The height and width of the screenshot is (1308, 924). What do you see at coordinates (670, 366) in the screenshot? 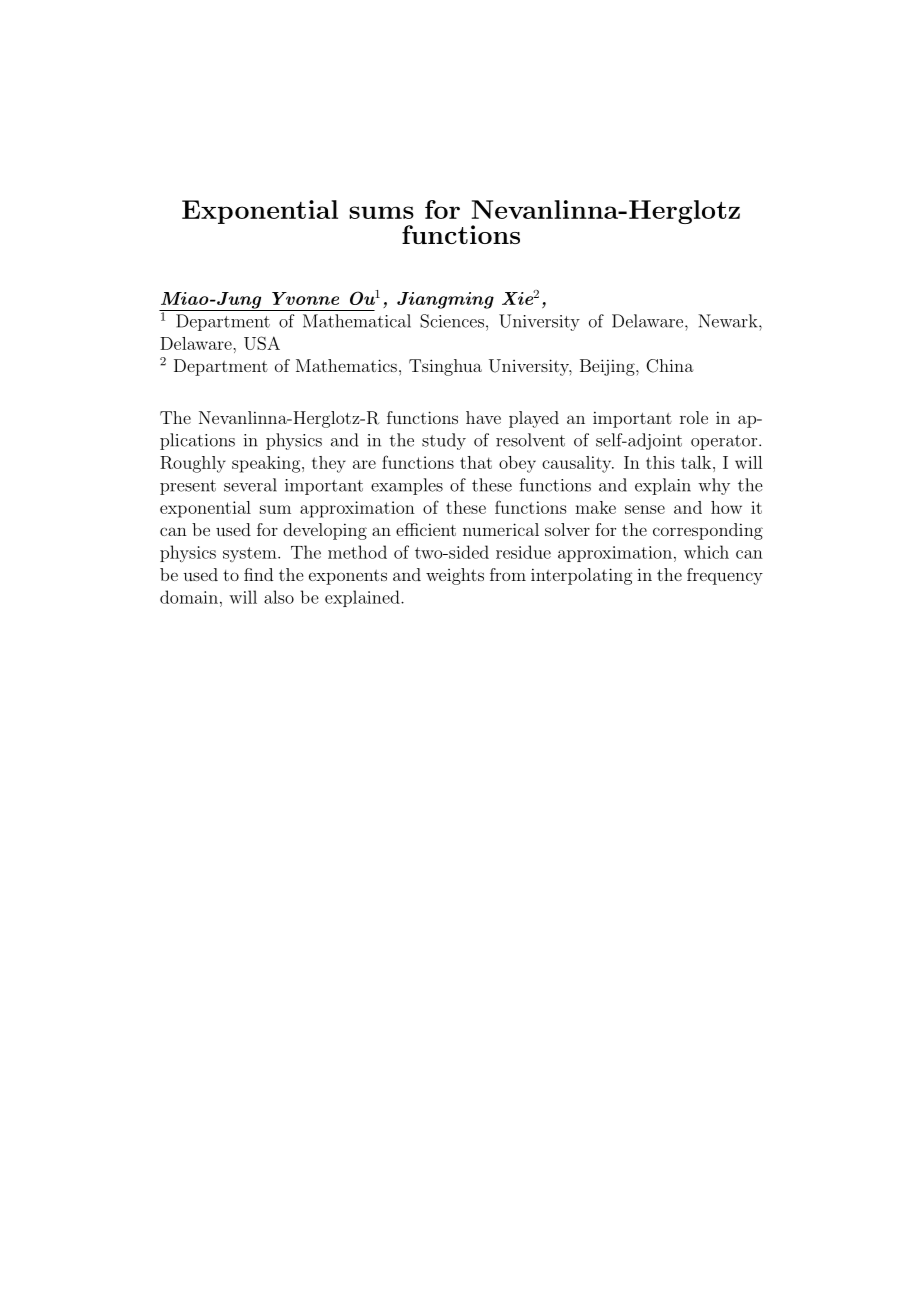
I see `China` at bounding box center [670, 366].
